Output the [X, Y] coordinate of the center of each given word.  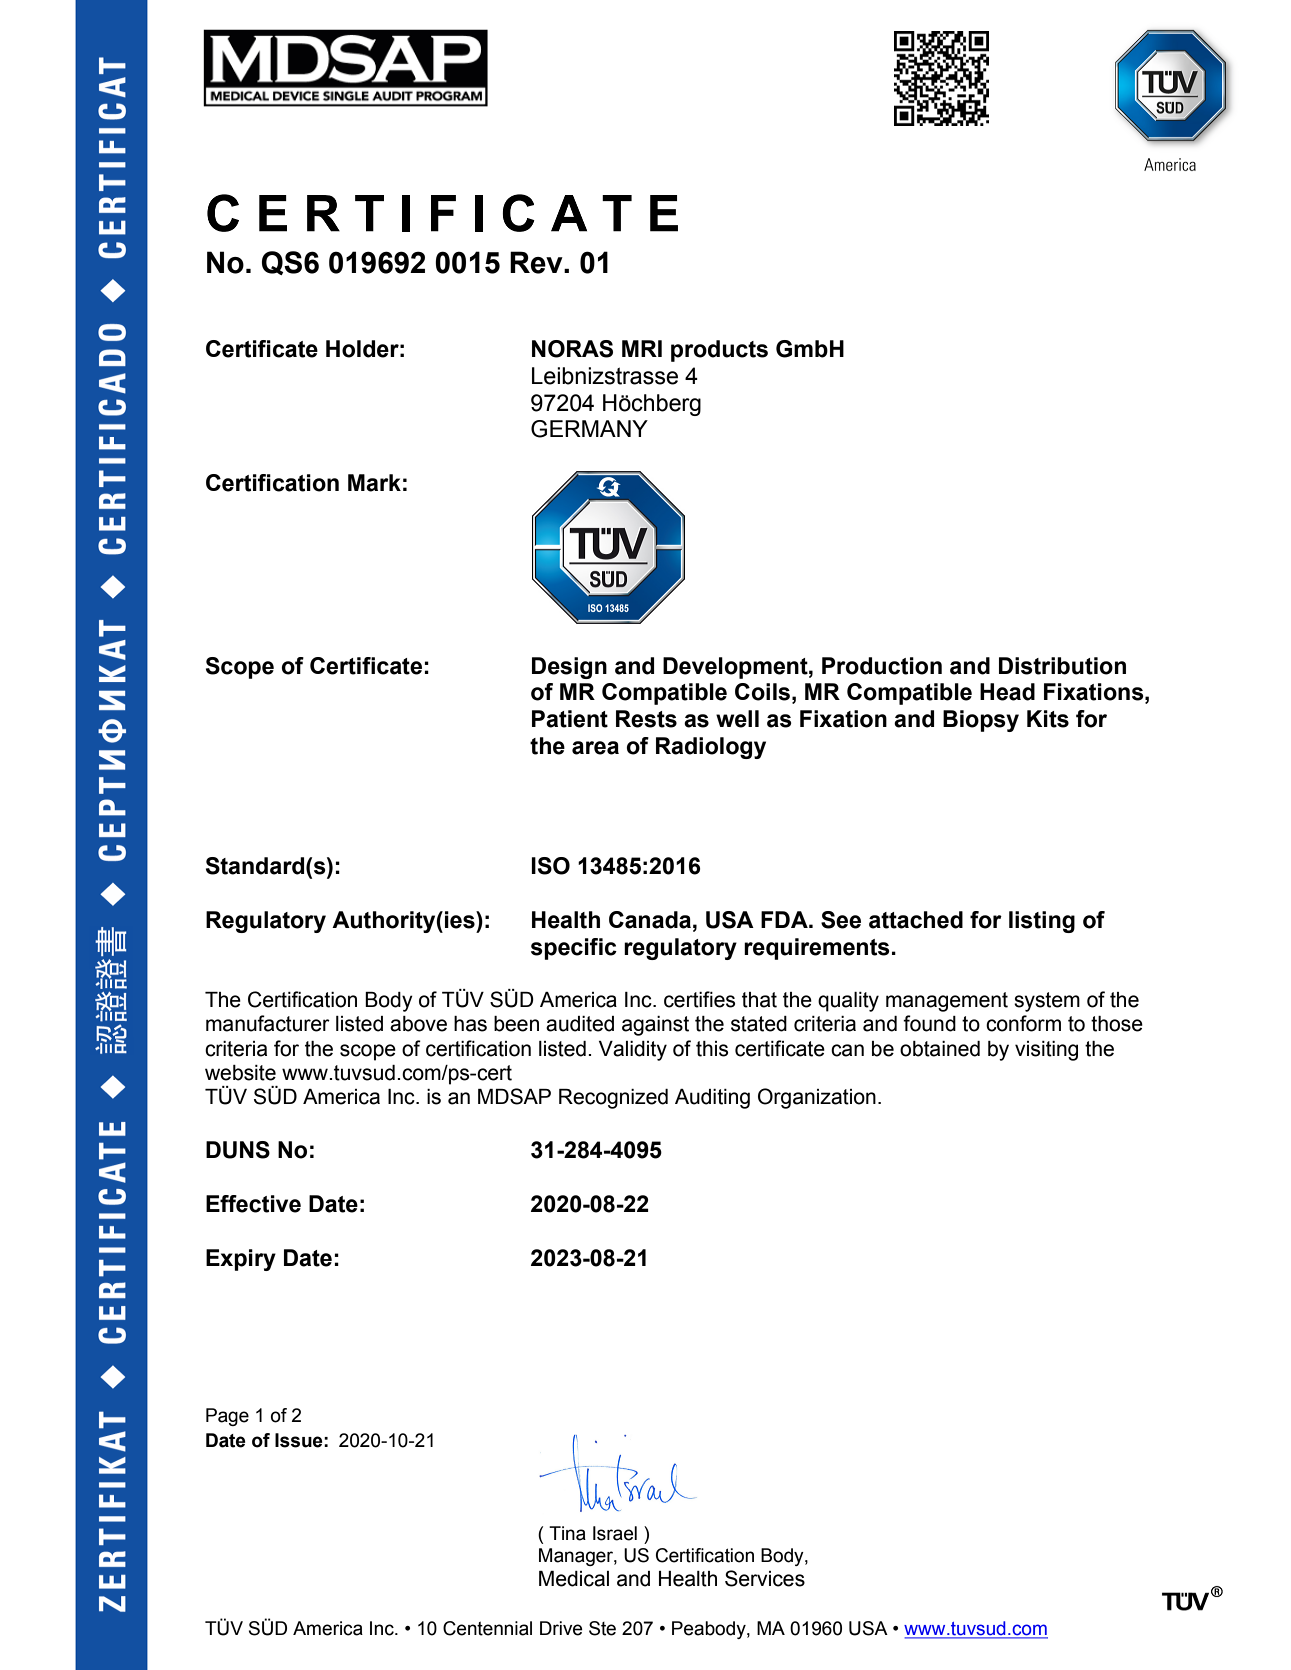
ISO [550, 866]
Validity [633, 1051]
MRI [642, 348]
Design [569, 668]
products [719, 351]
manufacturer [268, 1023]
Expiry [241, 1260]
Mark [374, 483]
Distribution [1062, 666]
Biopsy [981, 721]
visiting [1046, 1051]
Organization [817, 1098]
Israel [615, 1533]
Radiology [711, 748]
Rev [537, 262]
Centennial [487, 1628]
